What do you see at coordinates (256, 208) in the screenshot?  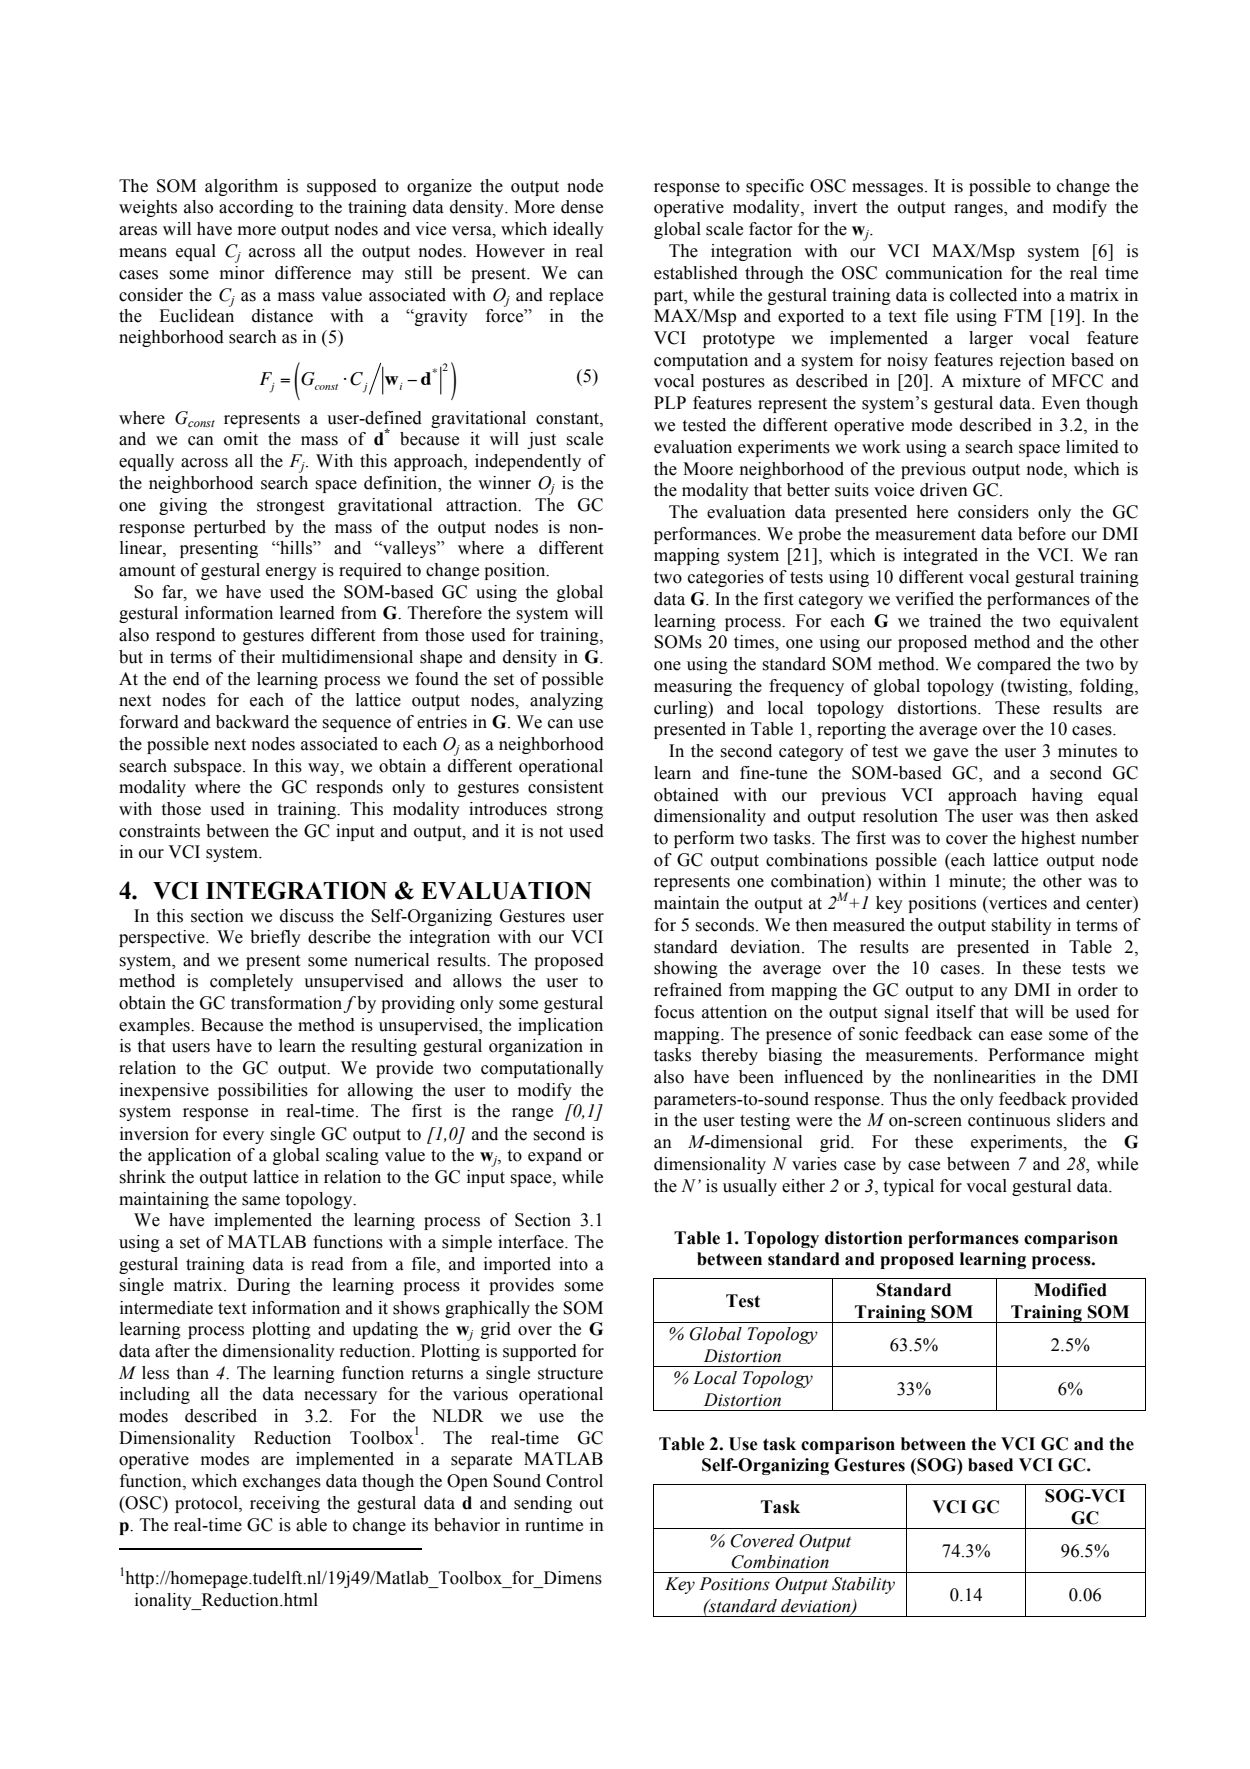 I see `according` at bounding box center [256, 208].
